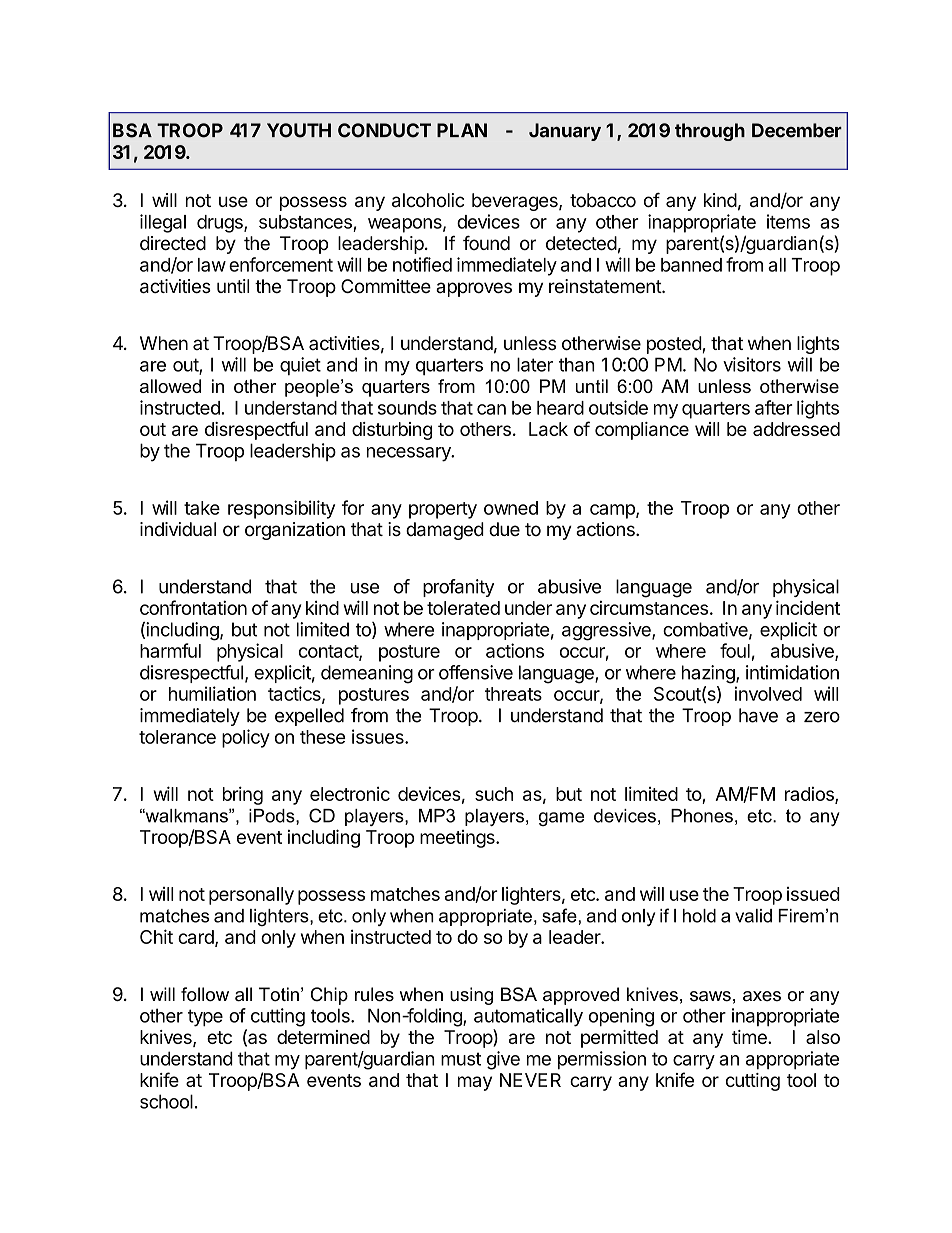 This page has height=1233, width=952. Describe the element at coordinates (166, 1101) in the page. I see `school` at that location.
